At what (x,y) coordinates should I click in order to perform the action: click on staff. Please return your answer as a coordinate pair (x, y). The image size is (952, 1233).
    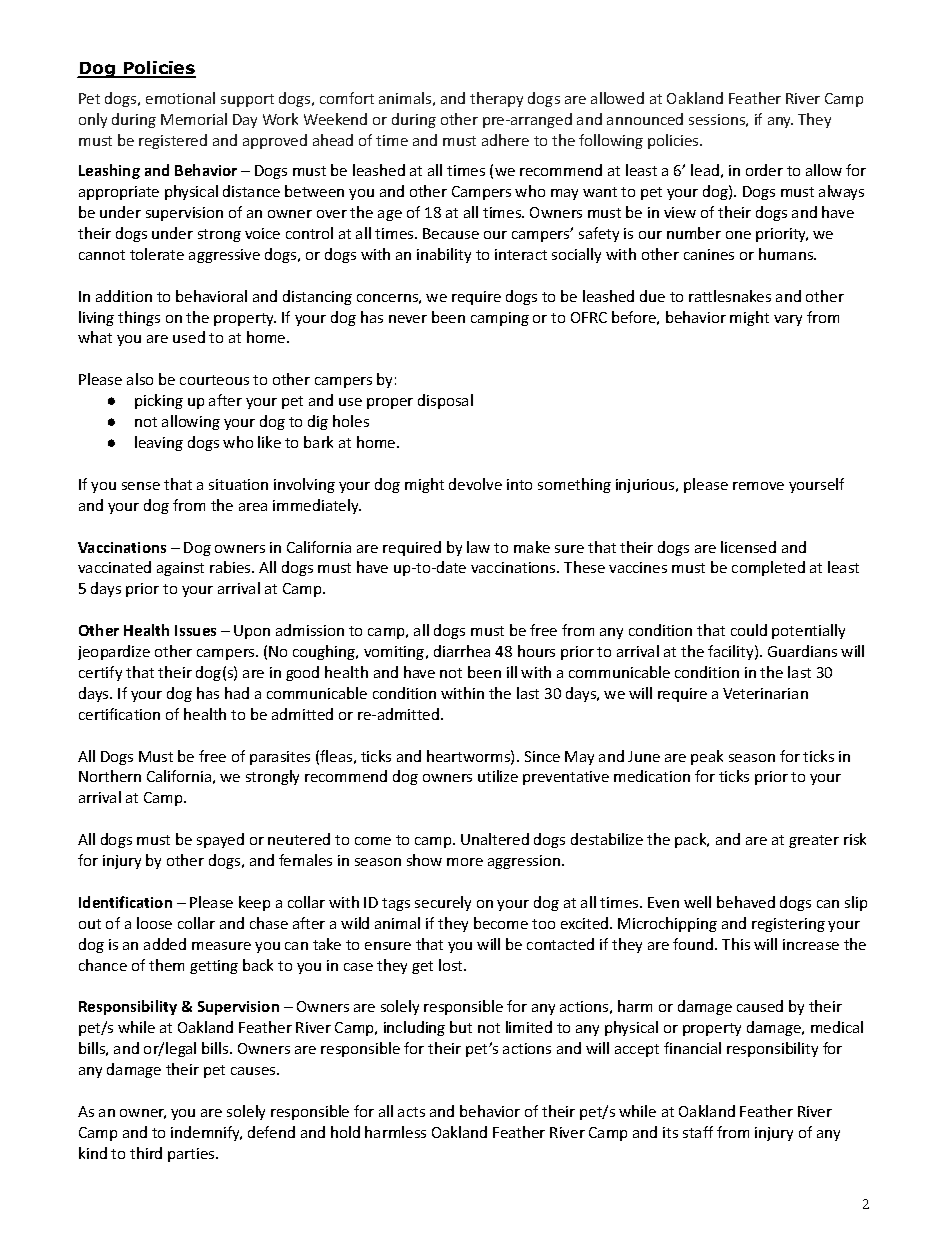
    Looking at the image, I should click on (698, 1132).
